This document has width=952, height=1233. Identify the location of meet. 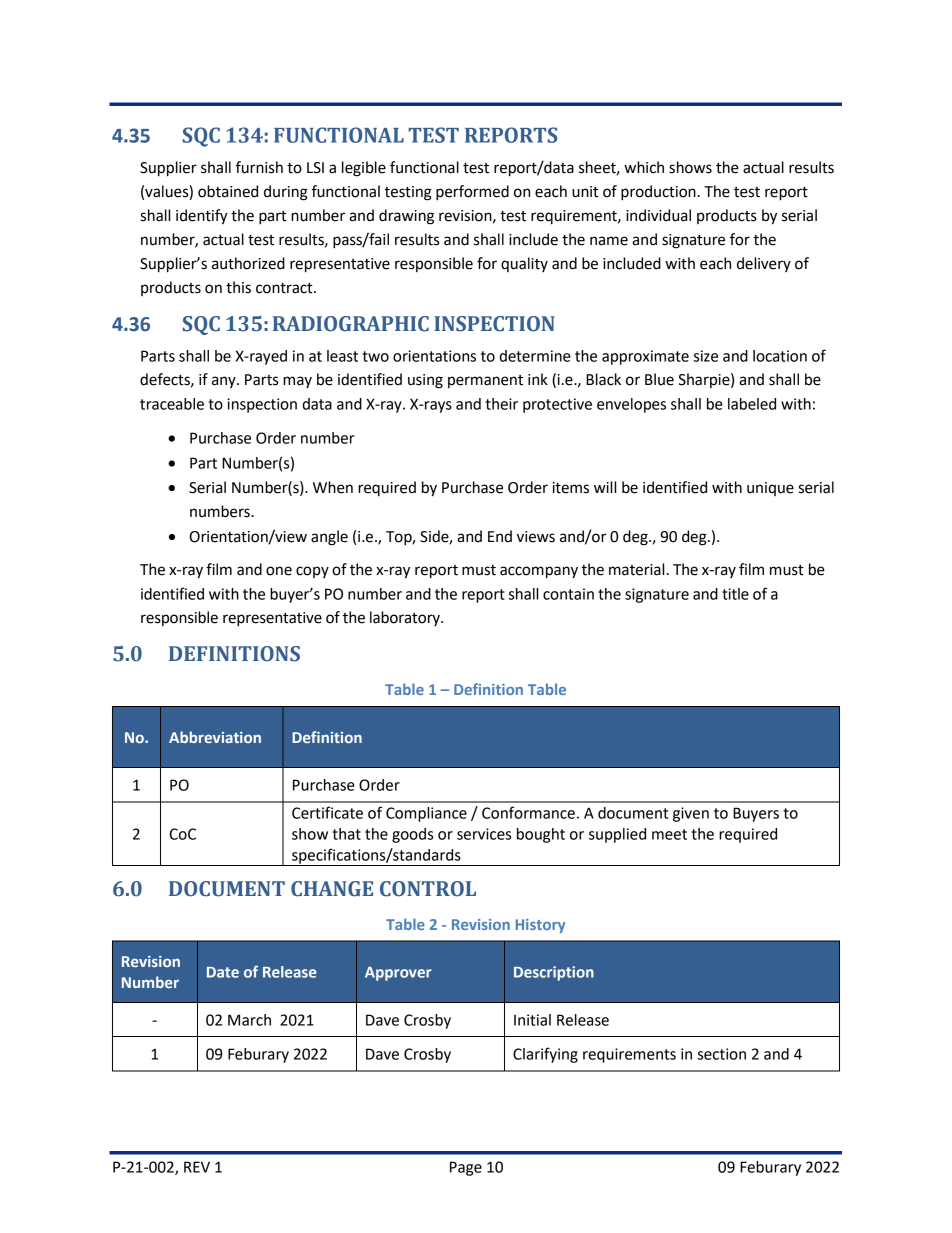
(669, 834).
